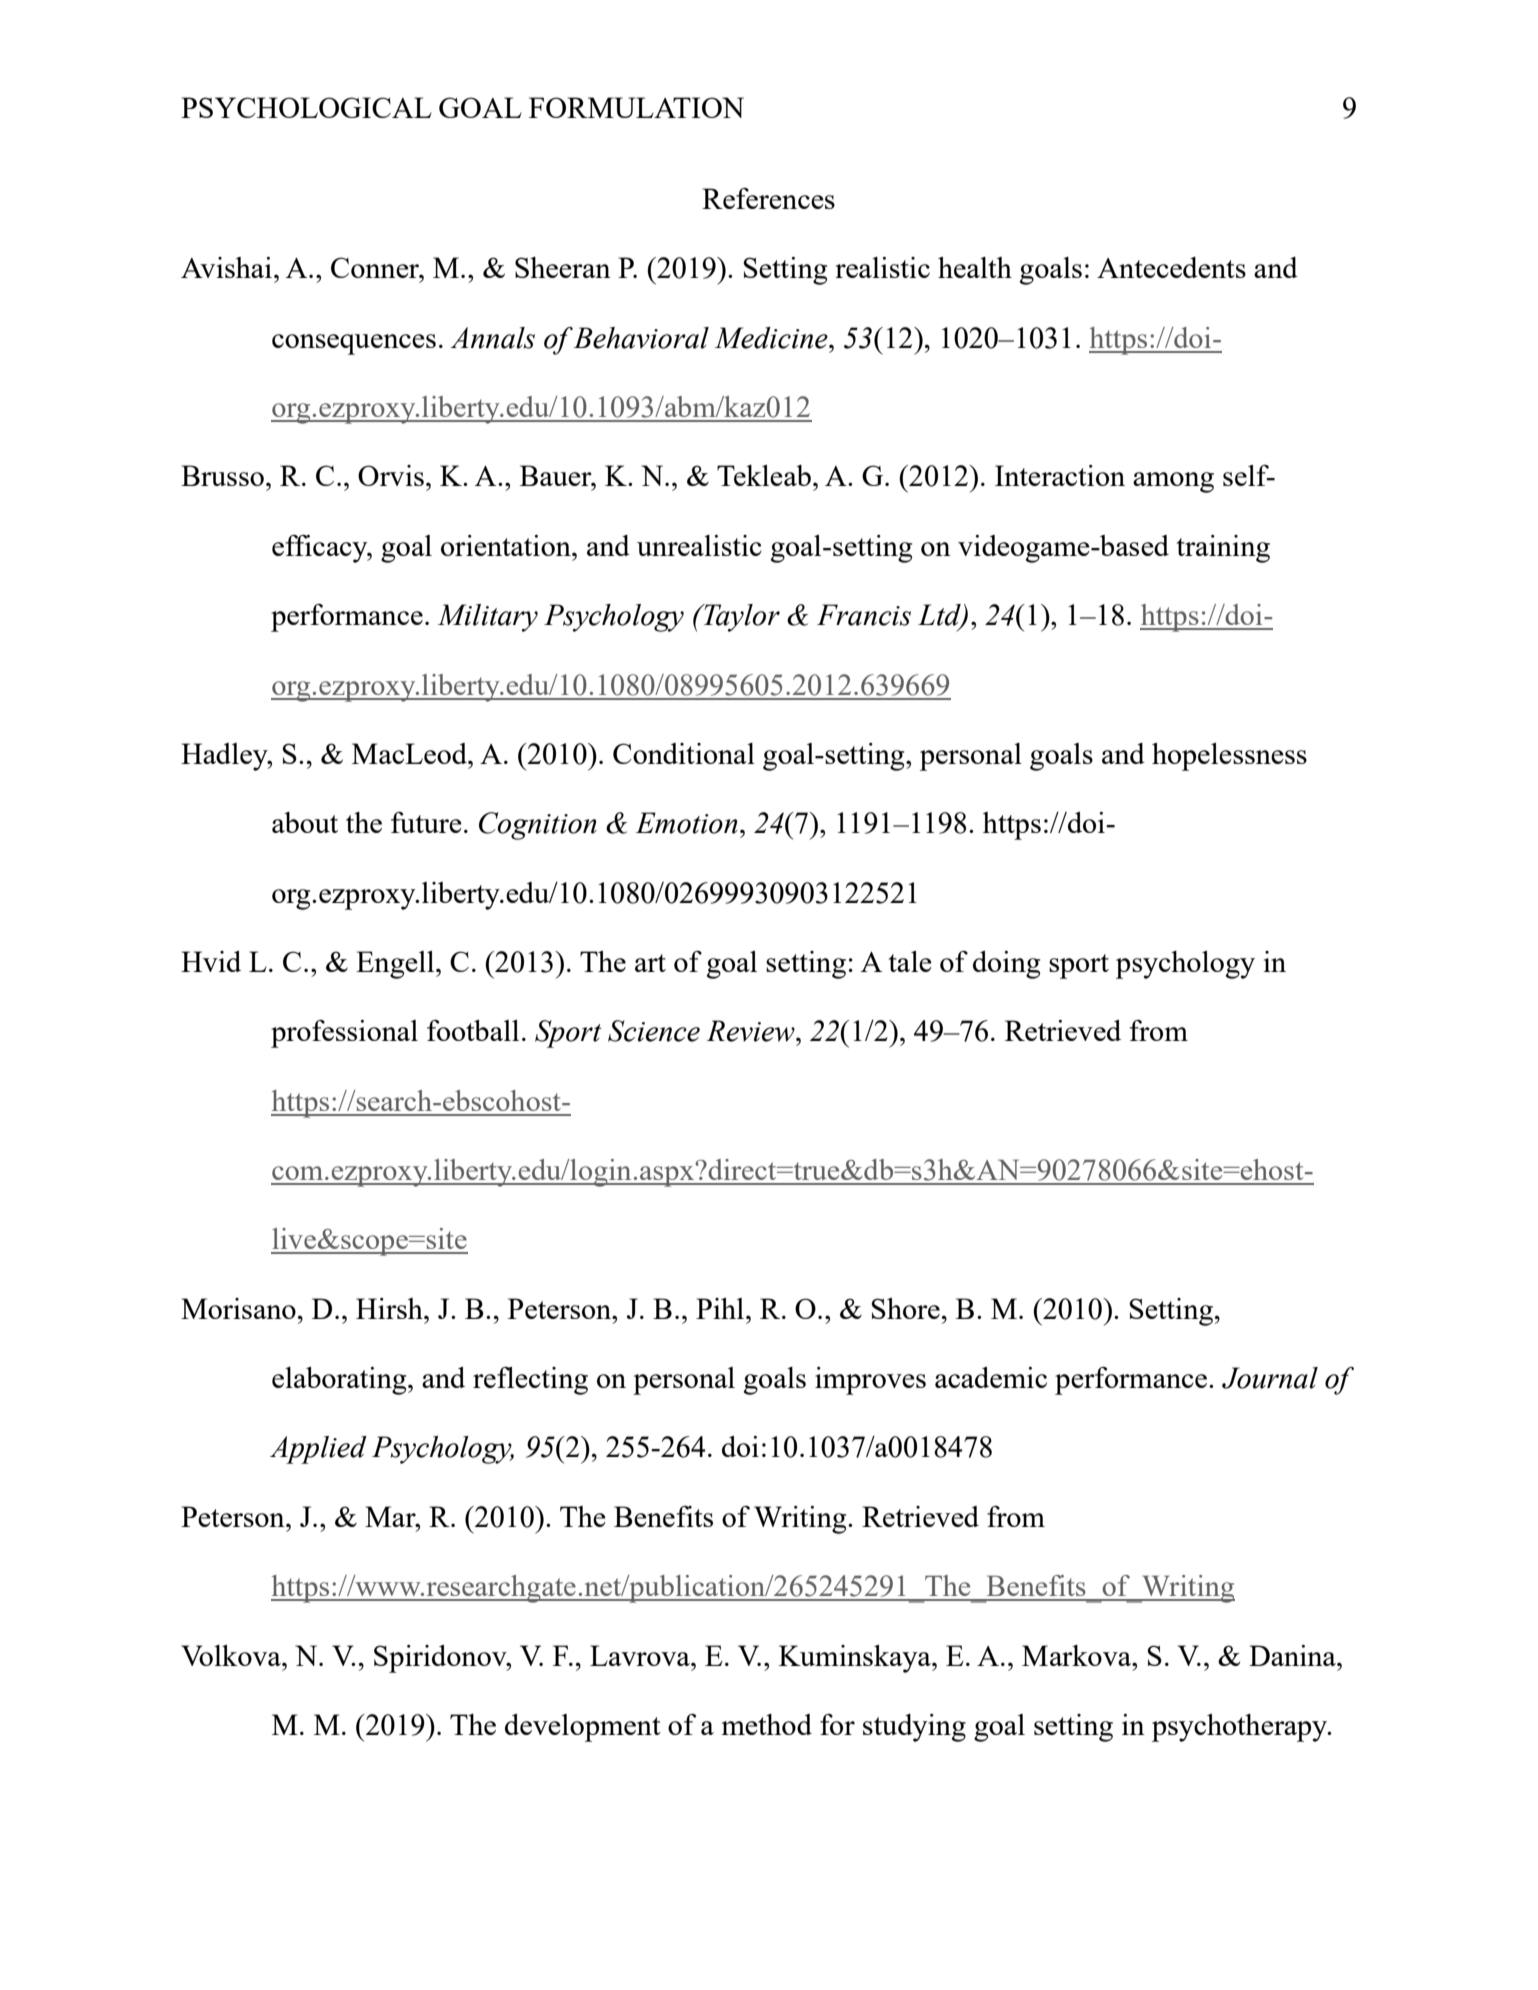 Image resolution: width=1538 pixels, height=1990 pixels. Describe the element at coordinates (306, 107) in the page. I see `PSYCHOLOGICAL` at that location.
